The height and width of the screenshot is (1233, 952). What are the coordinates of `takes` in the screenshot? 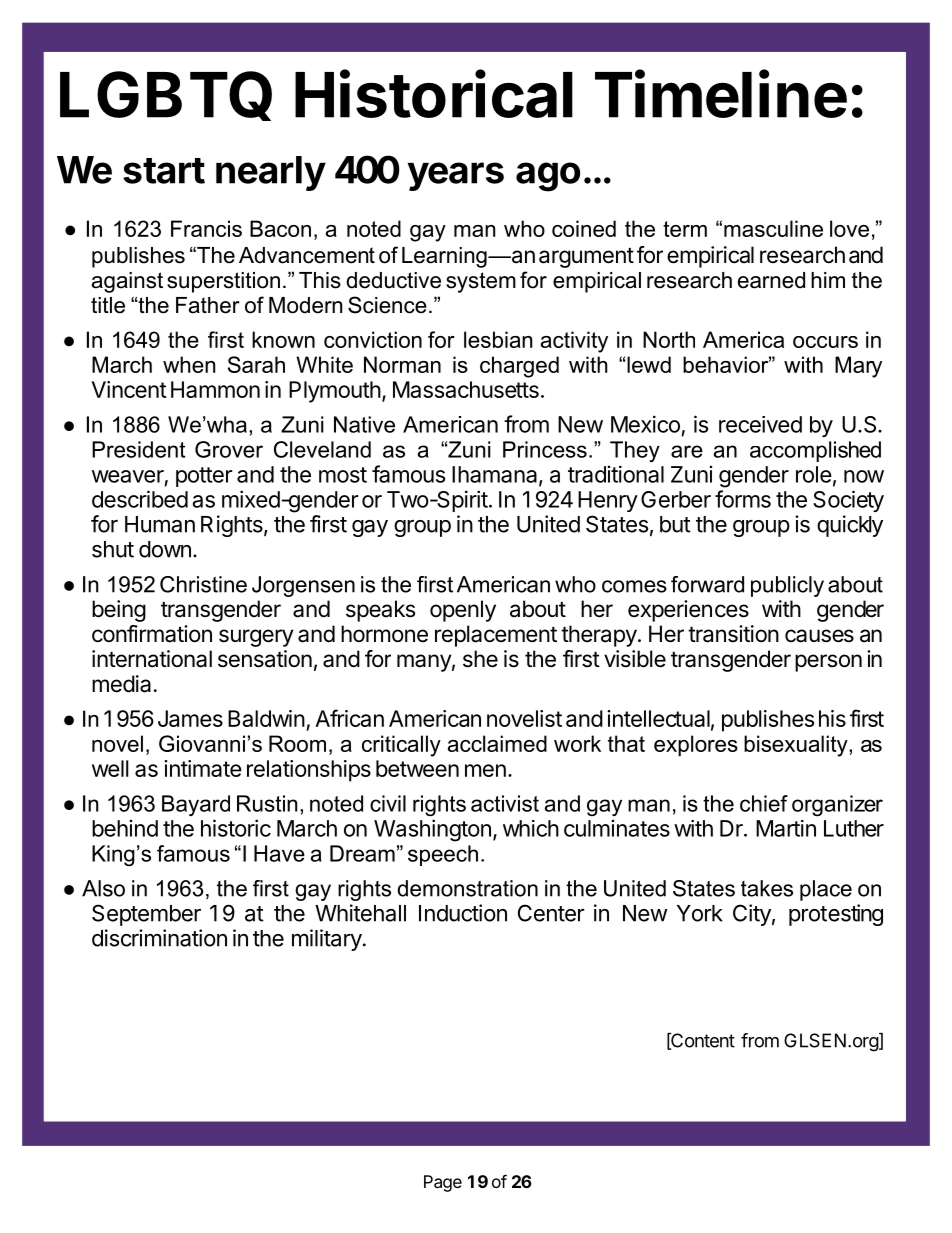 It's located at (767, 888).
